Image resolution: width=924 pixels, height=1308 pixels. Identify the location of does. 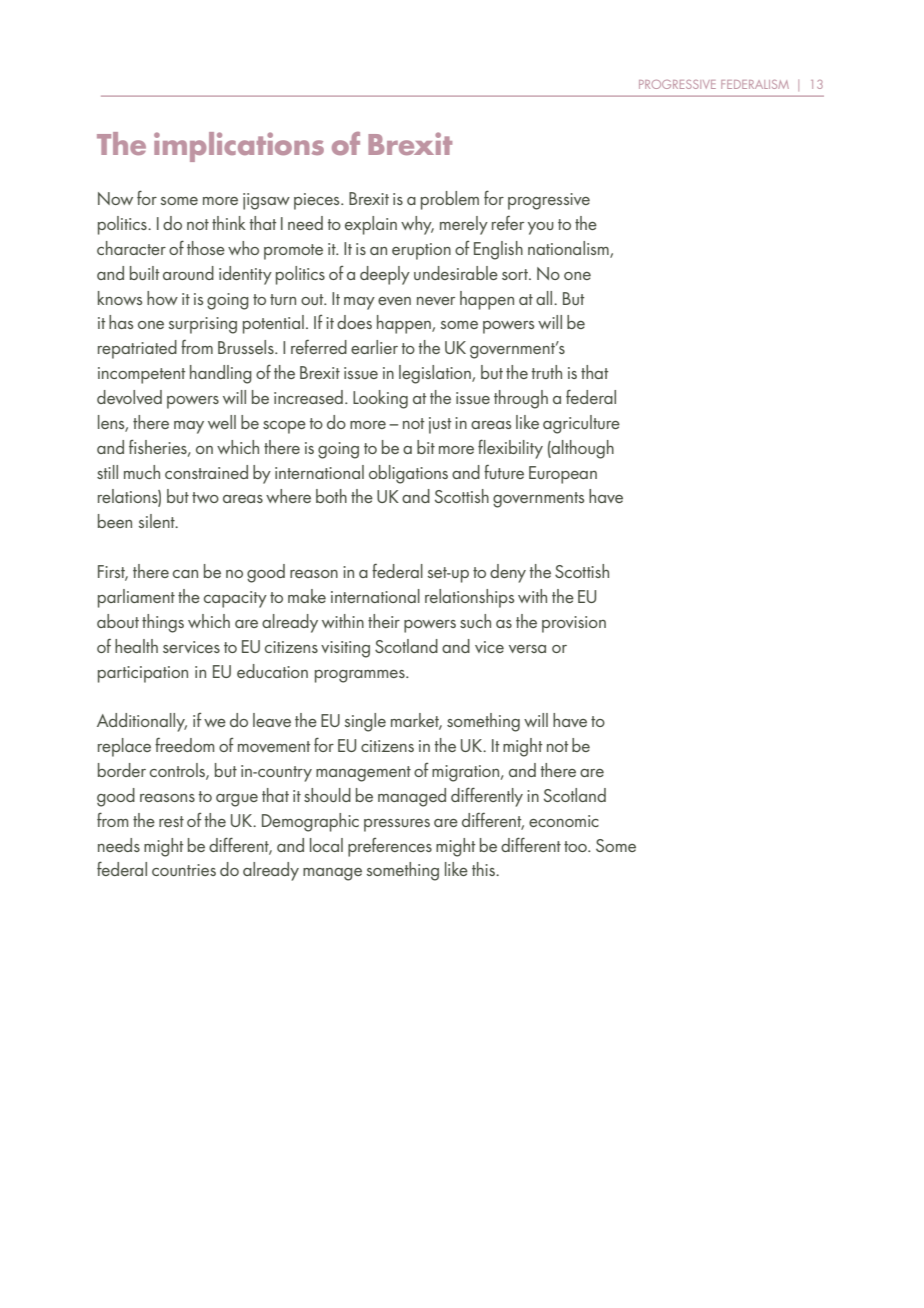
(354, 322).
